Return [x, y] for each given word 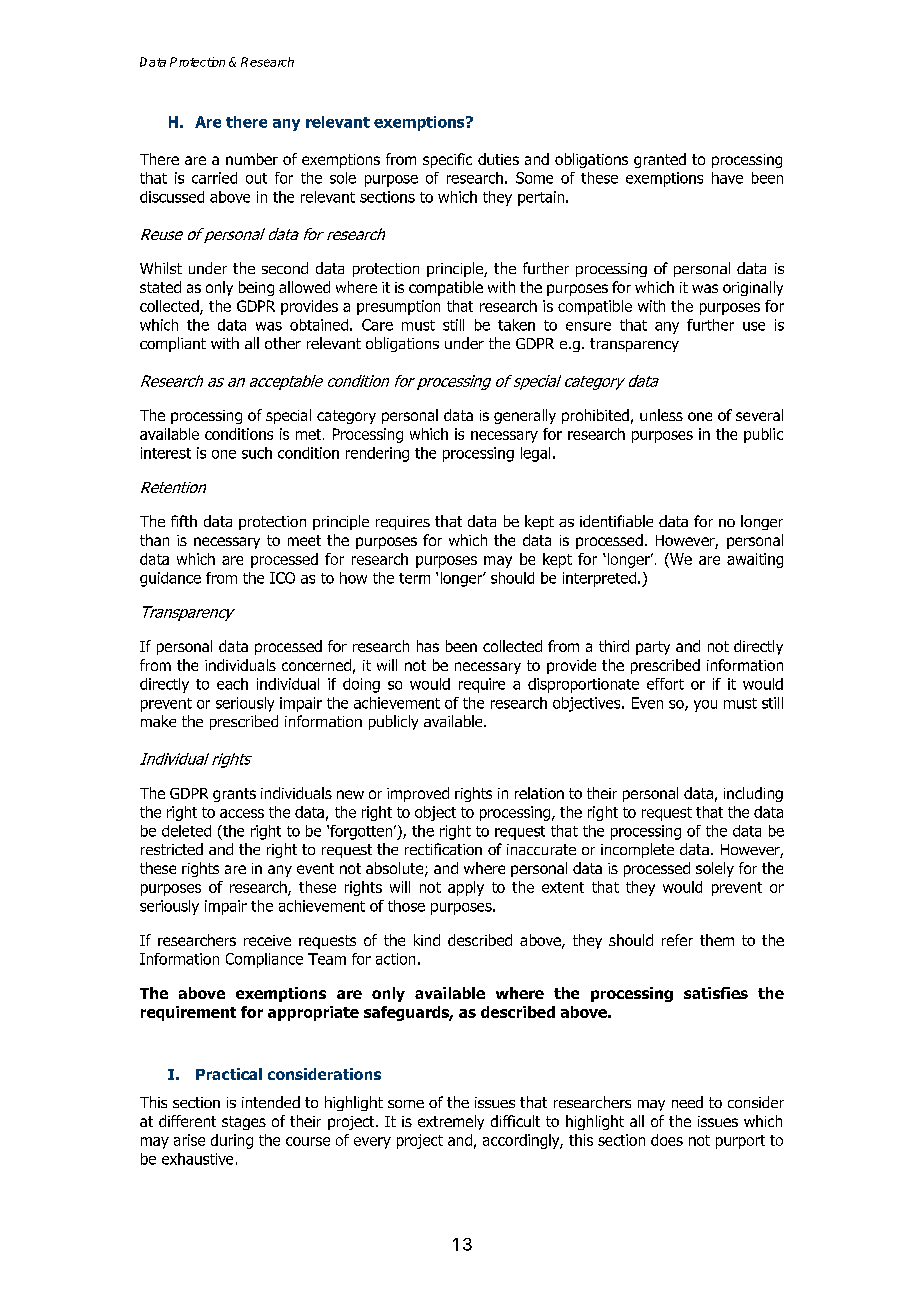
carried [214, 178]
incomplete [637, 850]
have [727, 178]
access [242, 813]
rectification [443, 849]
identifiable [616, 521]
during [232, 1141]
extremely [451, 1122]
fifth [184, 521]
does [667, 1140]
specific [447, 160]
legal [535, 454]
